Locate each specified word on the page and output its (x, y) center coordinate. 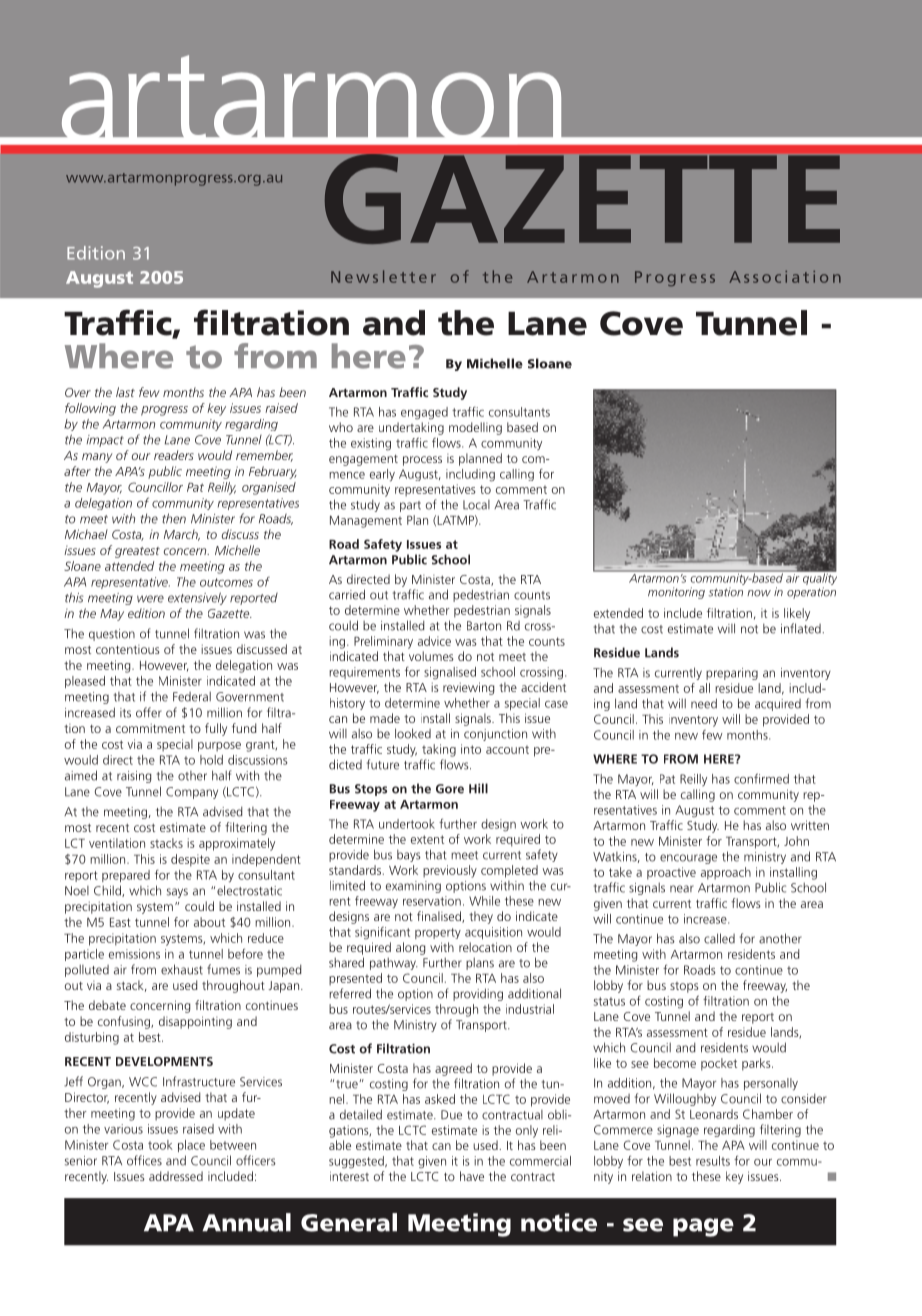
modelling (475, 428)
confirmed (761, 778)
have (472, 1176)
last (125, 392)
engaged (424, 413)
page (703, 1227)
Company (192, 793)
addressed (176, 1176)
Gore (450, 789)
